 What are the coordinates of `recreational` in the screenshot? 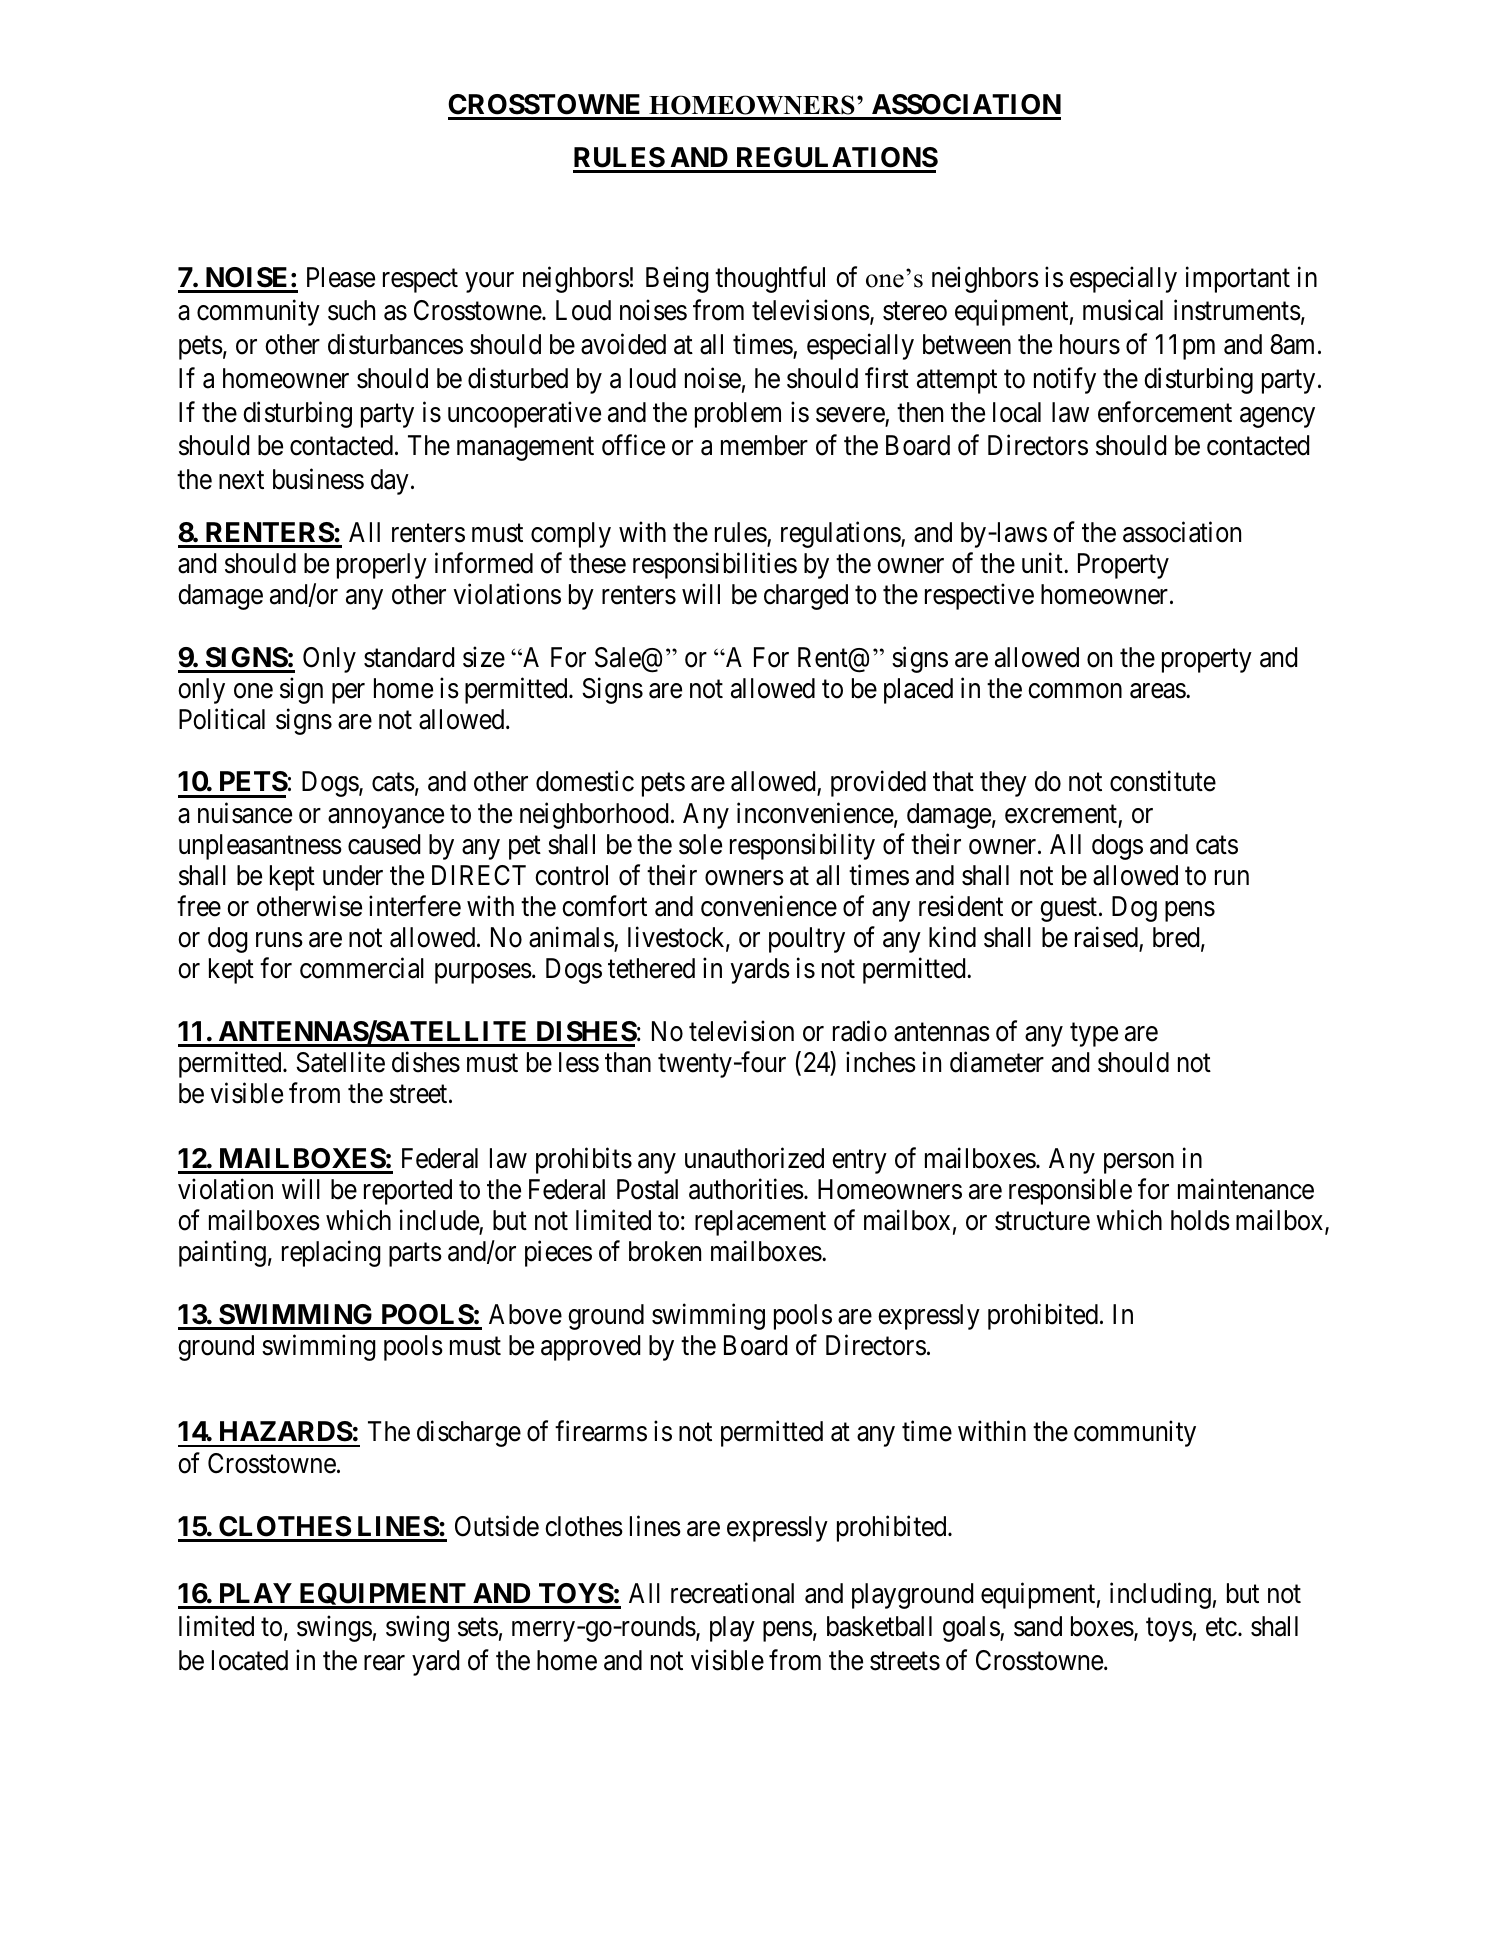 It's located at (732, 1593).
